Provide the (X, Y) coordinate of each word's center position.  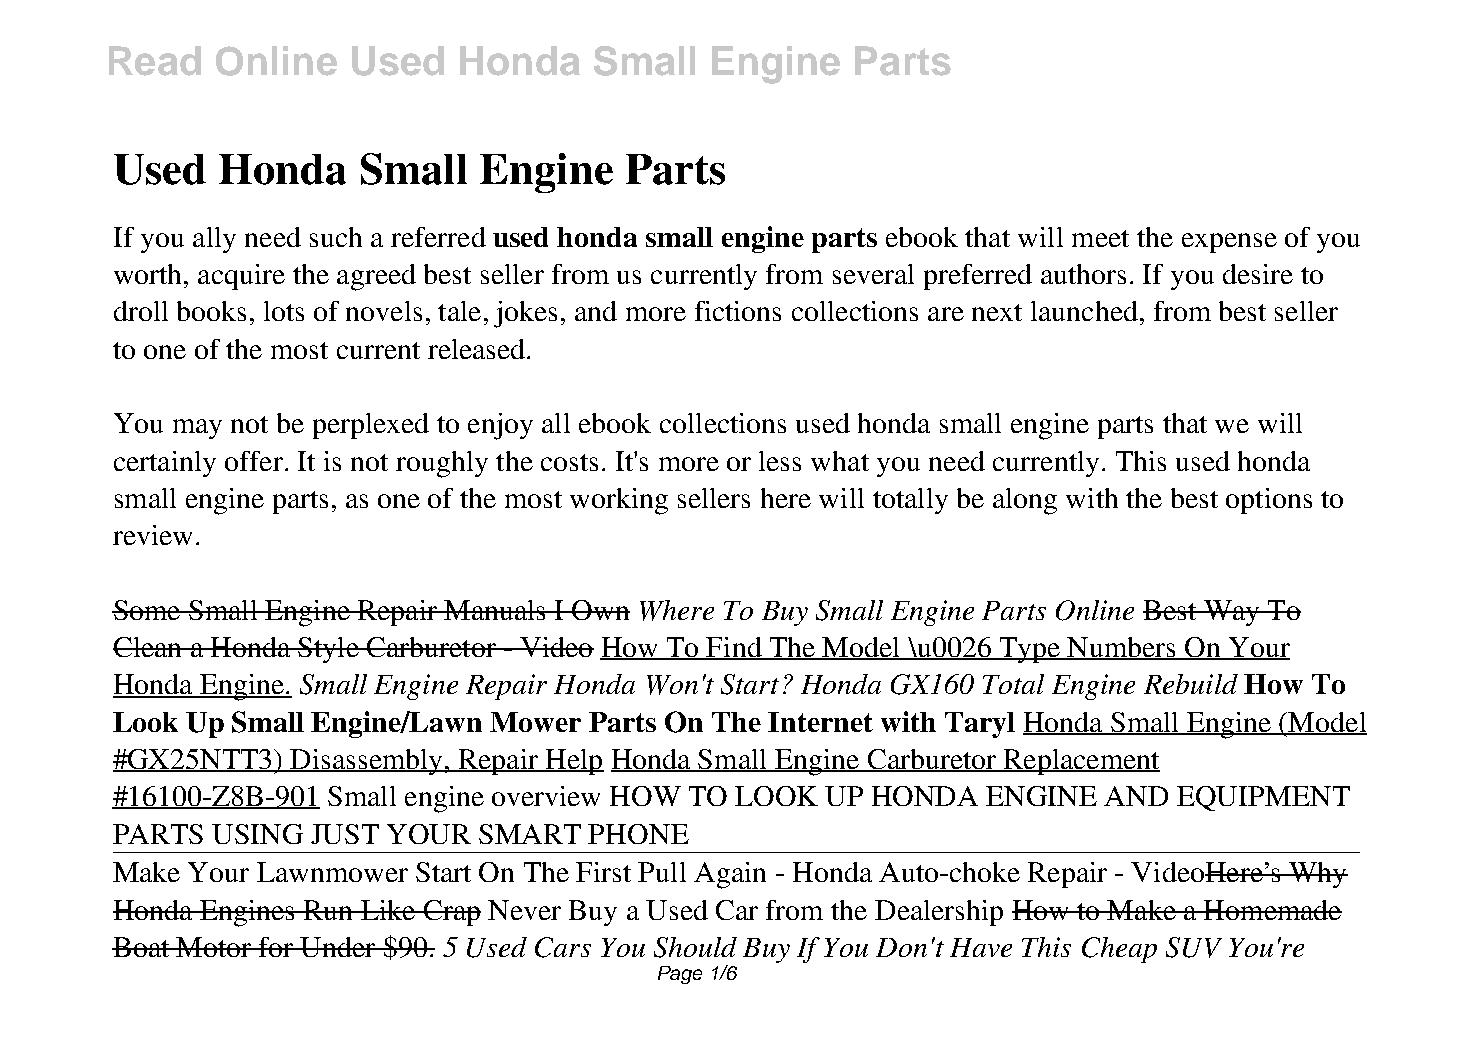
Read (155, 61)
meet (1100, 238)
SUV (1194, 947)
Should (695, 947)
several (873, 274)
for (276, 947)
